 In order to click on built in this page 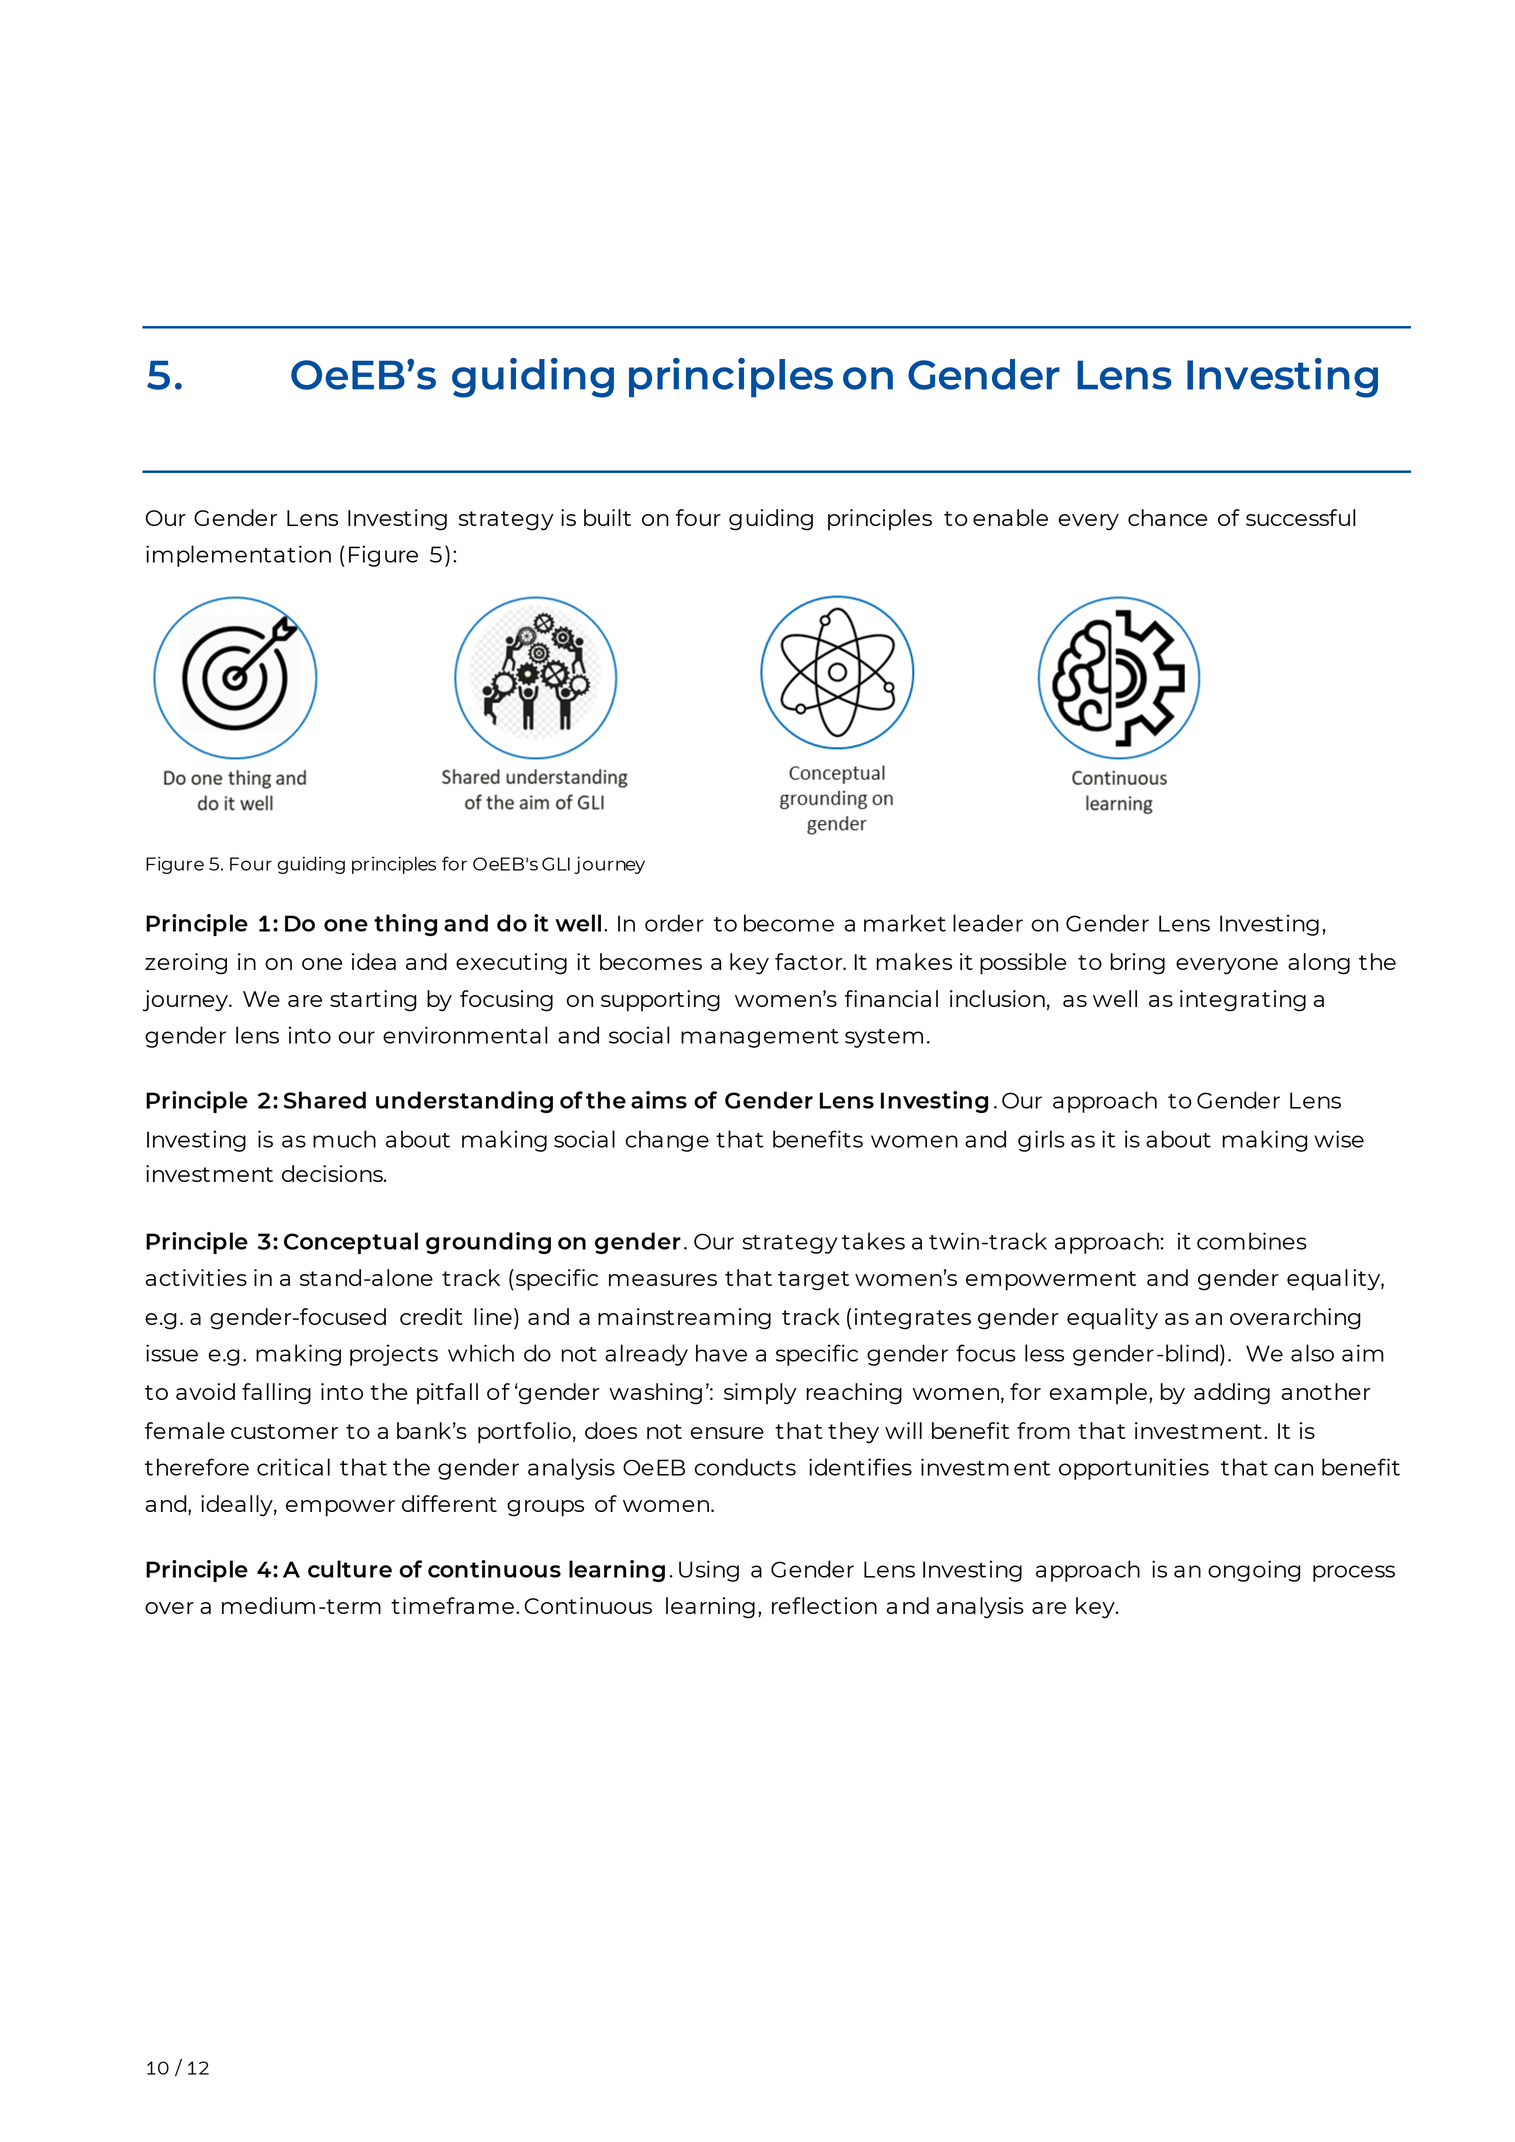, I will do `click(607, 517)`.
